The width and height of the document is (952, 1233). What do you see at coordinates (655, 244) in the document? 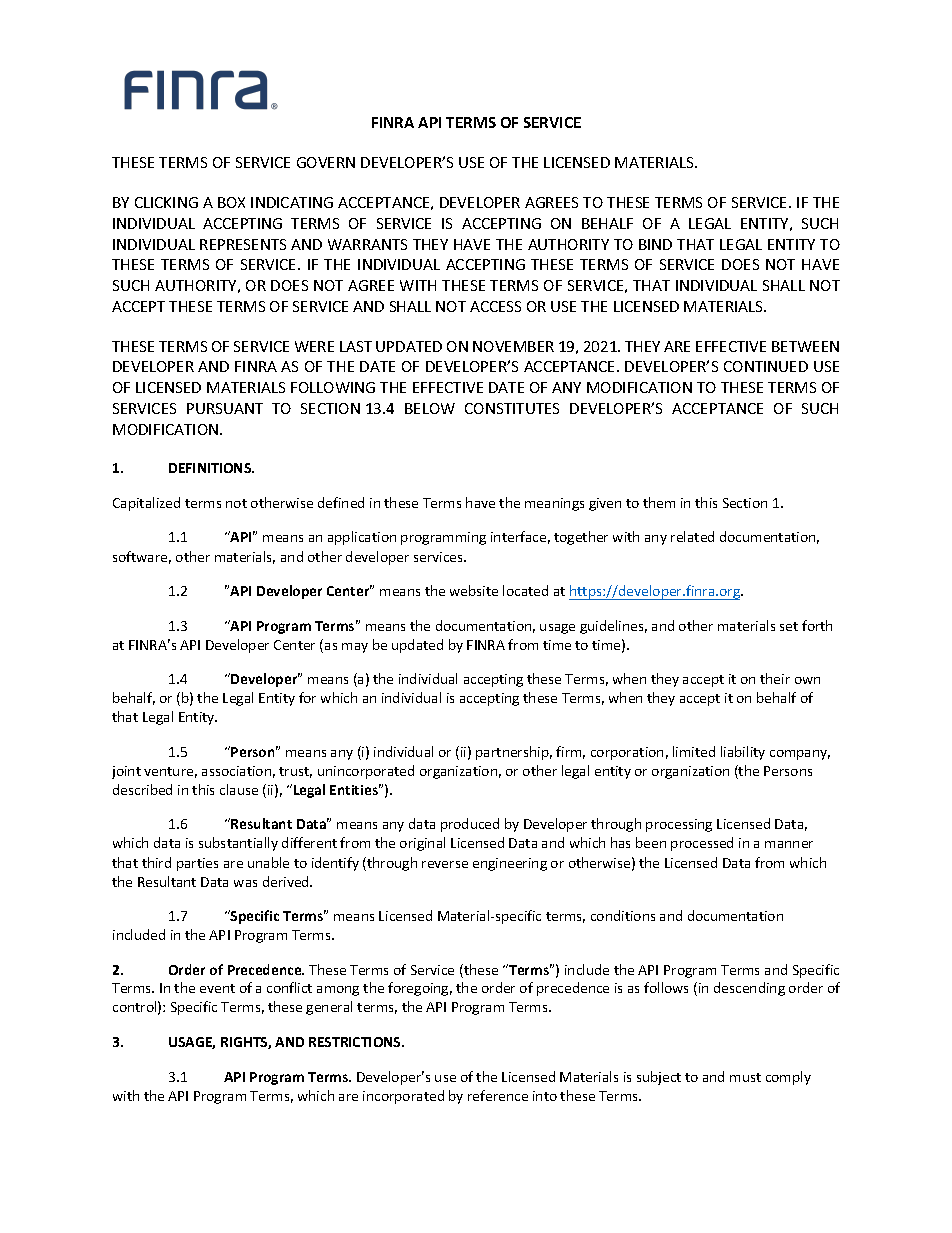
I see `BIND` at bounding box center [655, 244].
